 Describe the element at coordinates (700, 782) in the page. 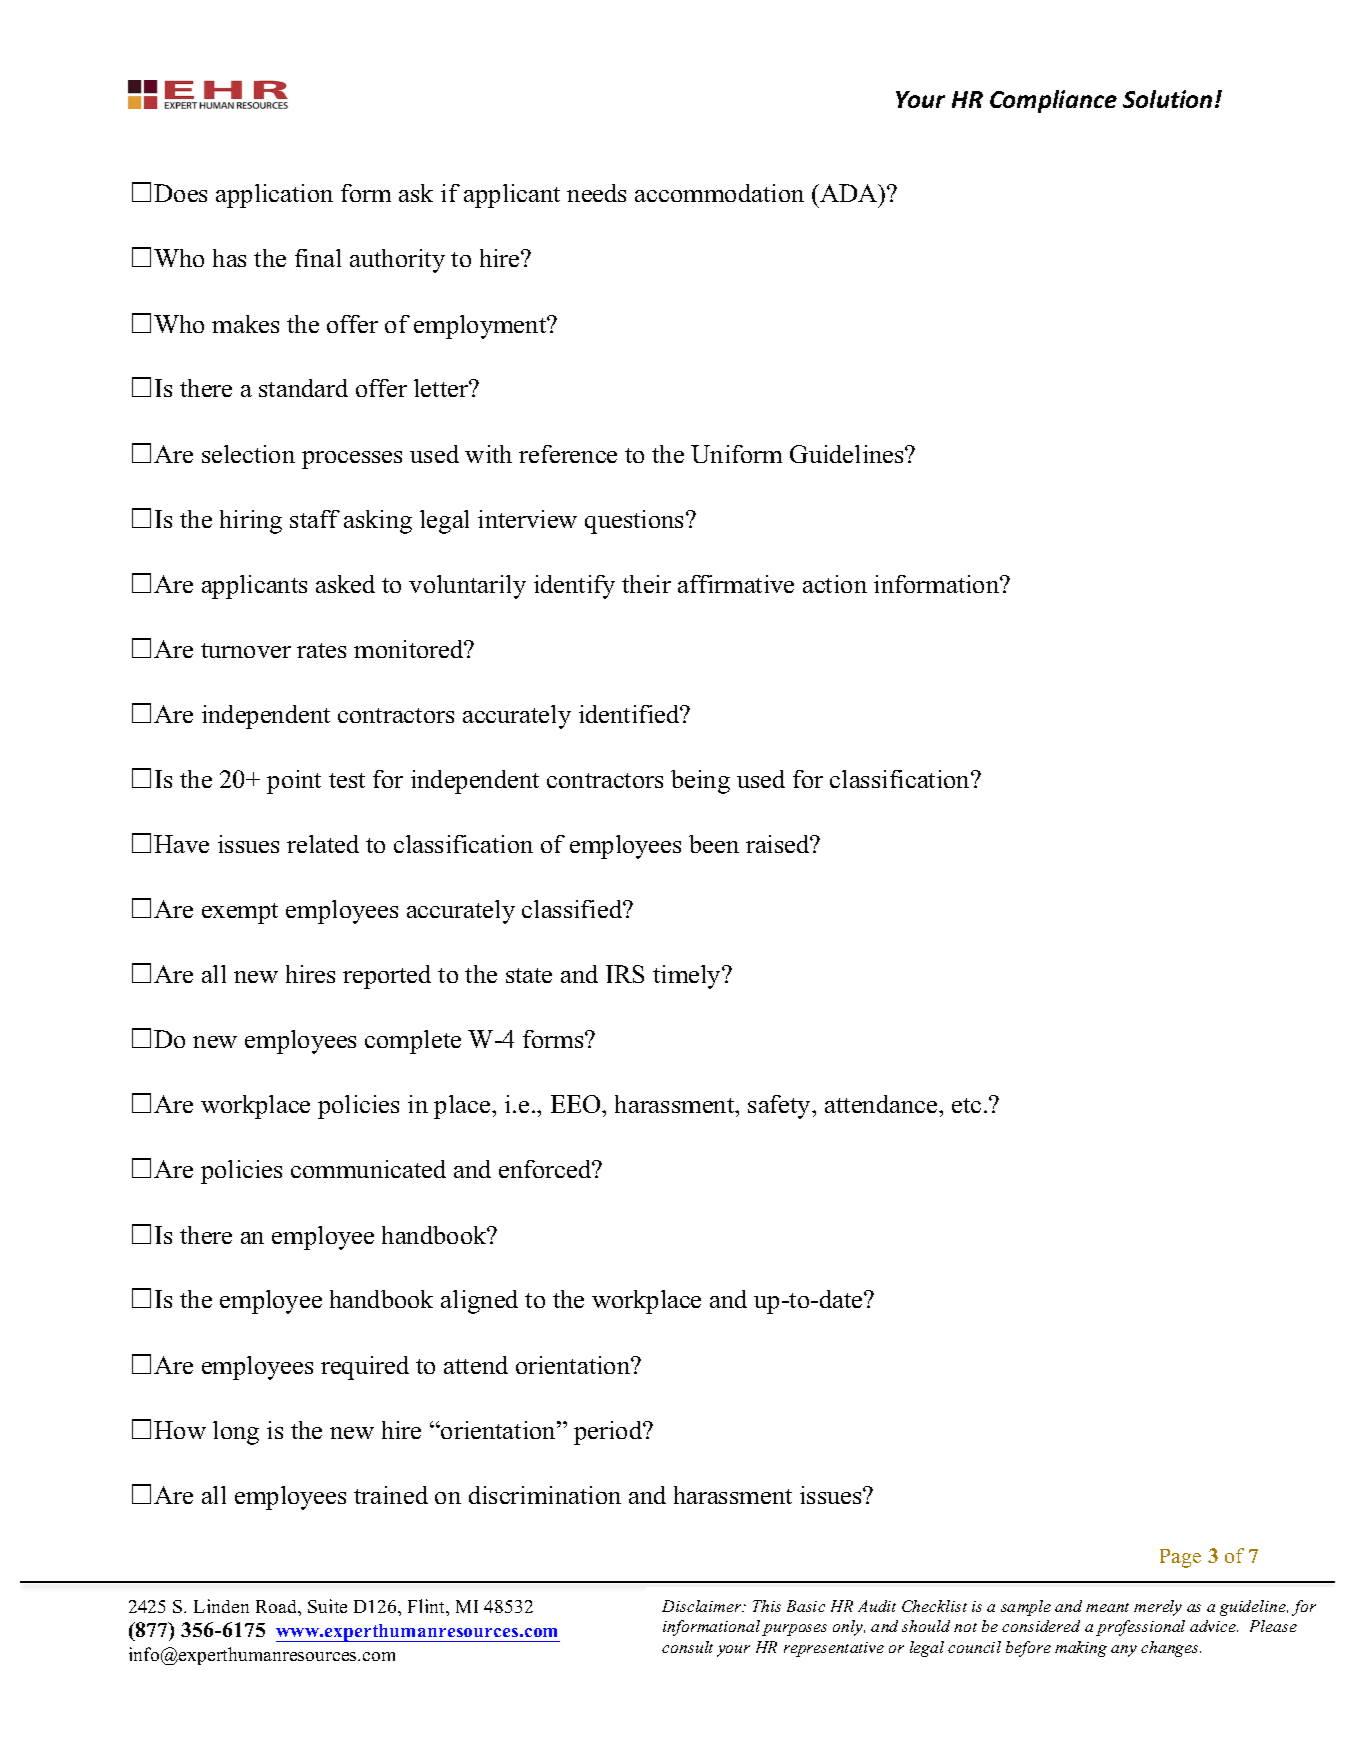

I see `being` at that location.
